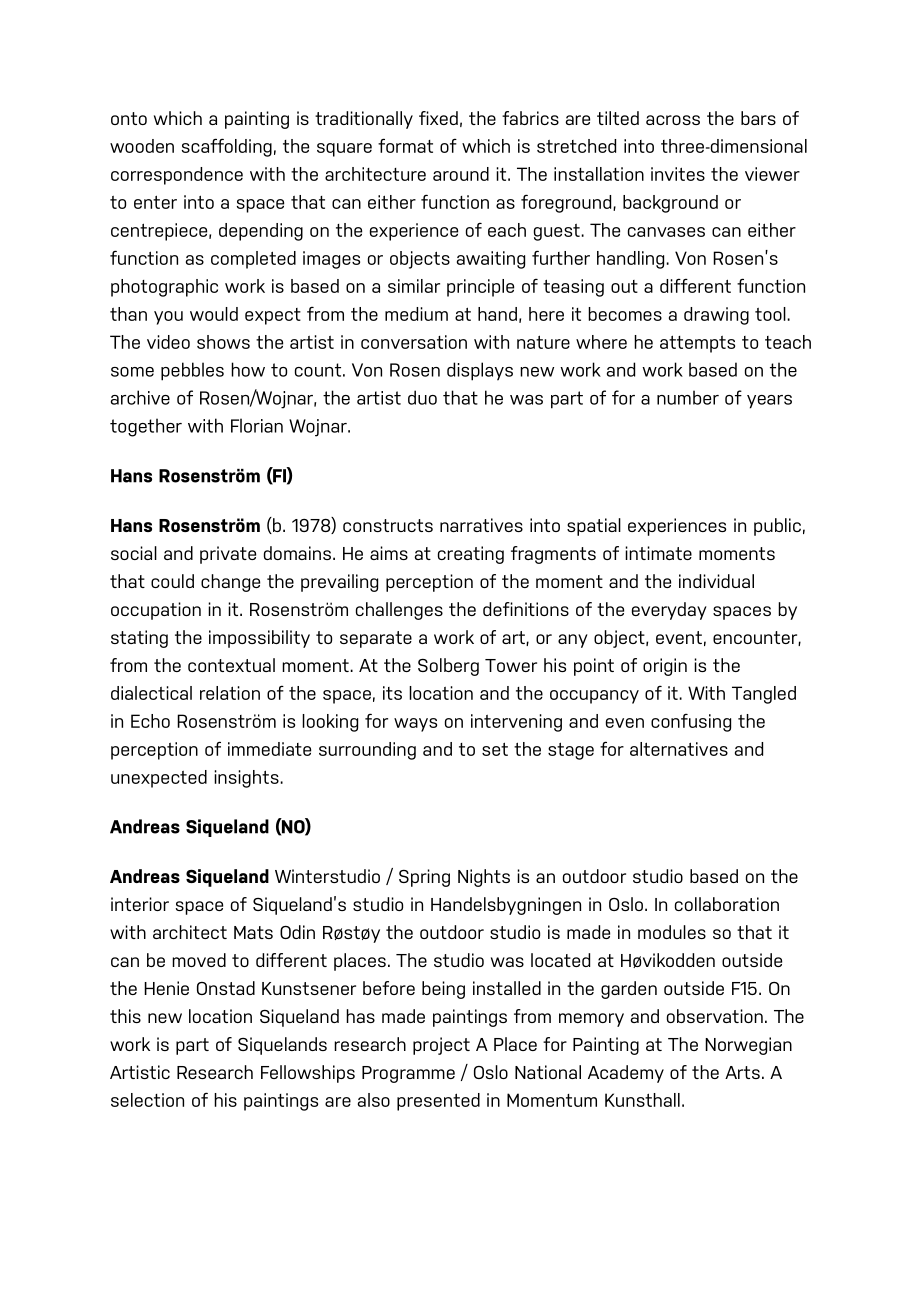 This screenshot has width=924, height=1308. Describe the element at coordinates (678, 174) in the screenshot. I see `invites` at that location.
